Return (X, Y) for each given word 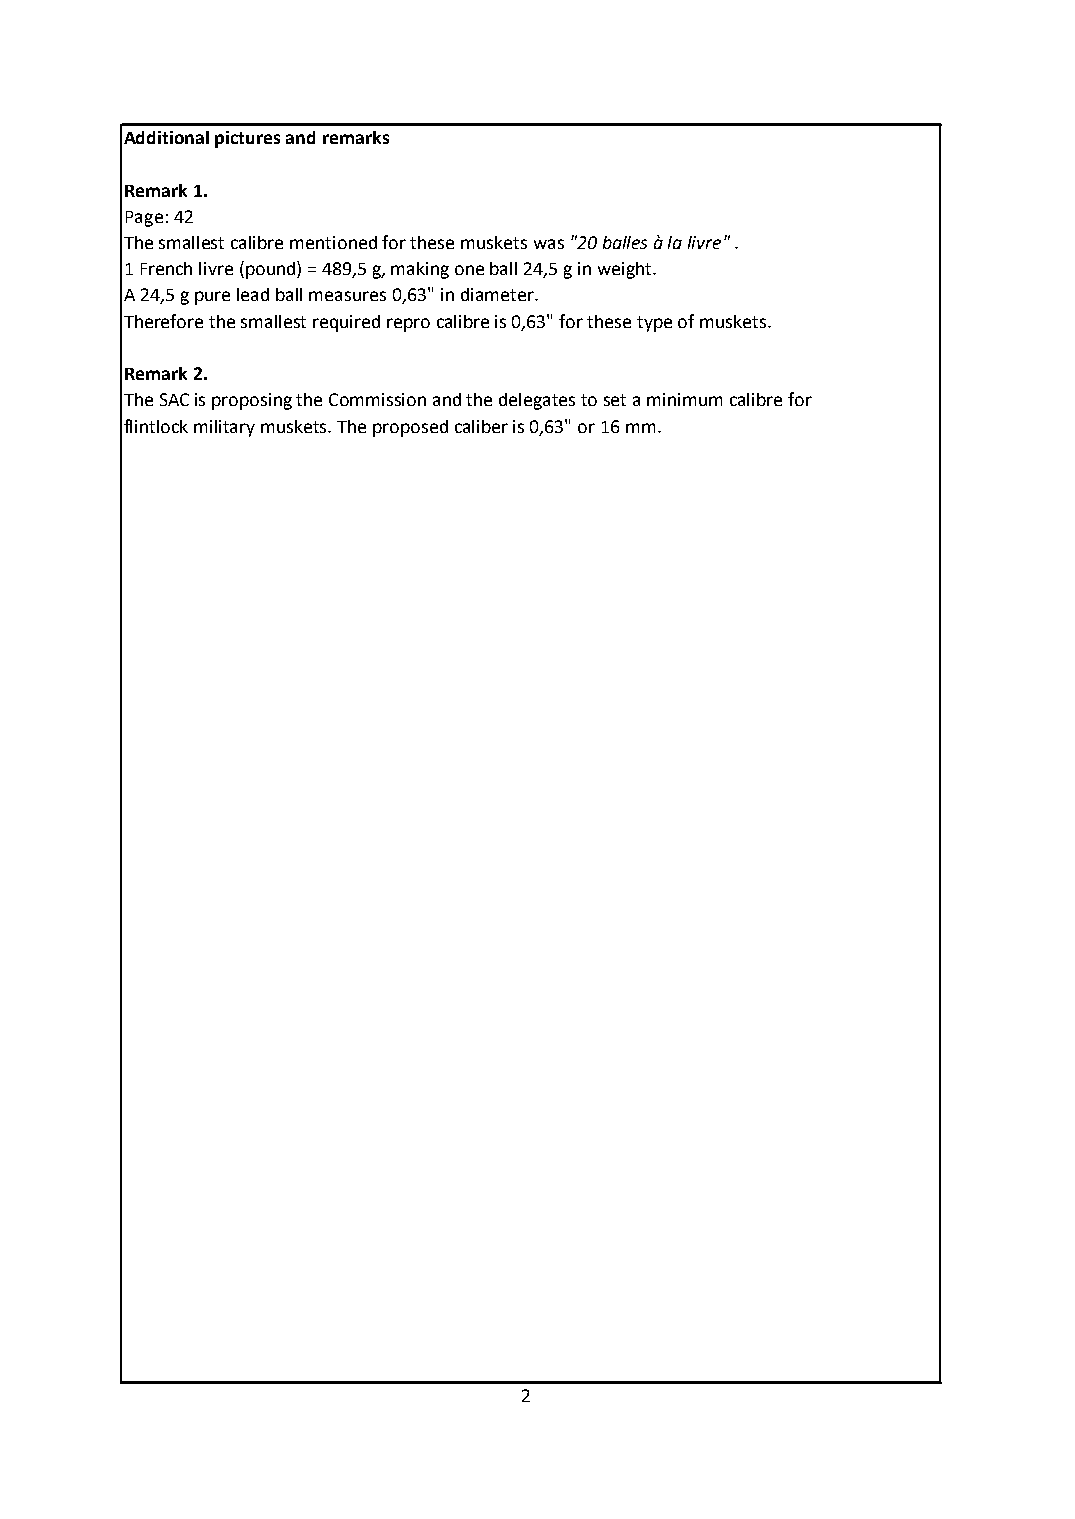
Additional (166, 137)
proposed (410, 428)
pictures (247, 139)
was (549, 244)
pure (212, 298)
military (224, 428)
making (420, 270)
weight (626, 270)
